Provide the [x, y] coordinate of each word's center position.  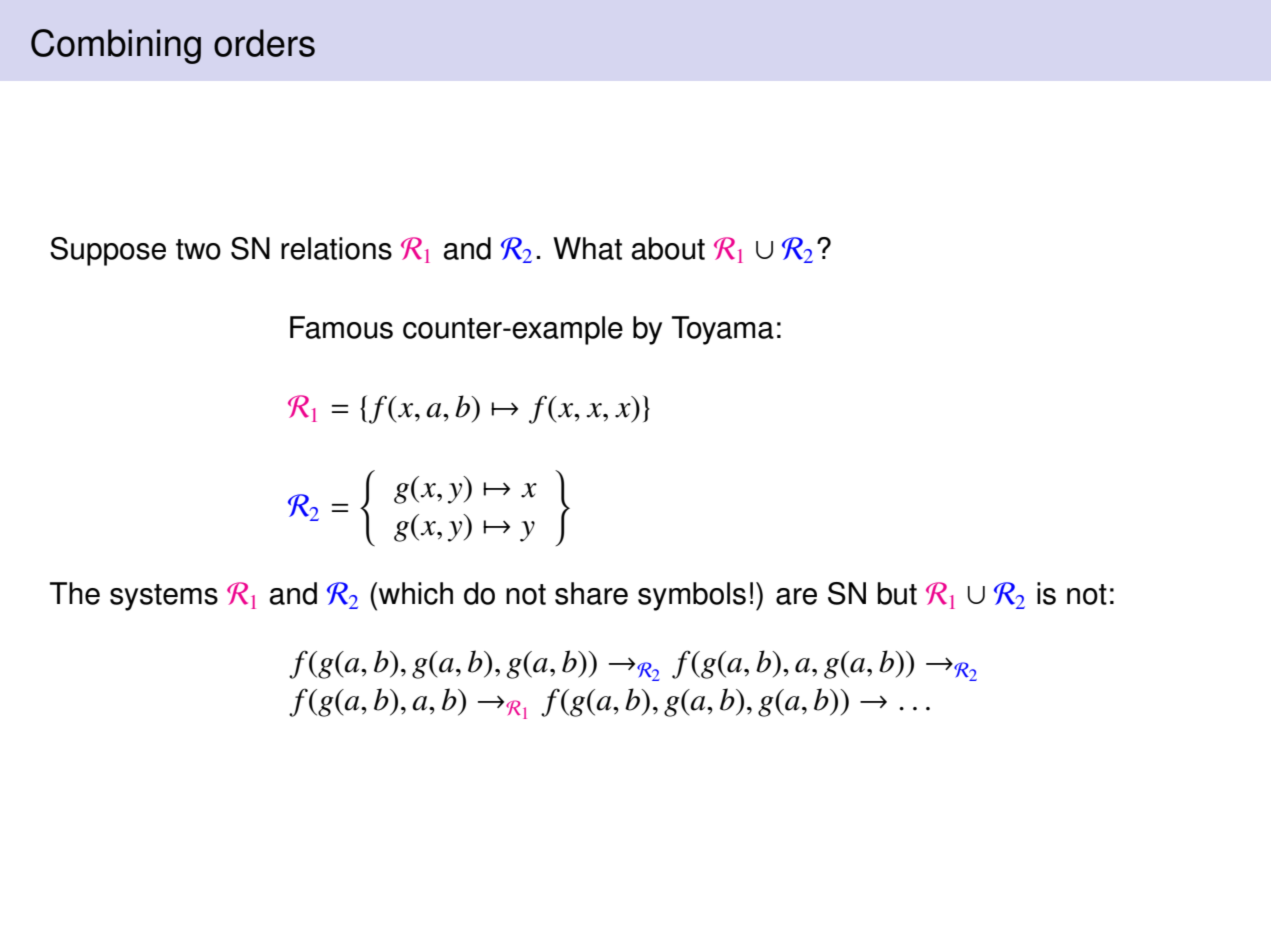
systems [164, 597]
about [668, 248]
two [198, 249]
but [897, 593]
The [75, 593]
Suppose [108, 251]
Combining [116, 46]
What [587, 248]
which [416, 593]
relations [336, 248]
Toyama [723, 330]
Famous [341, 327]
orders [264, 43]
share [591, 593]
